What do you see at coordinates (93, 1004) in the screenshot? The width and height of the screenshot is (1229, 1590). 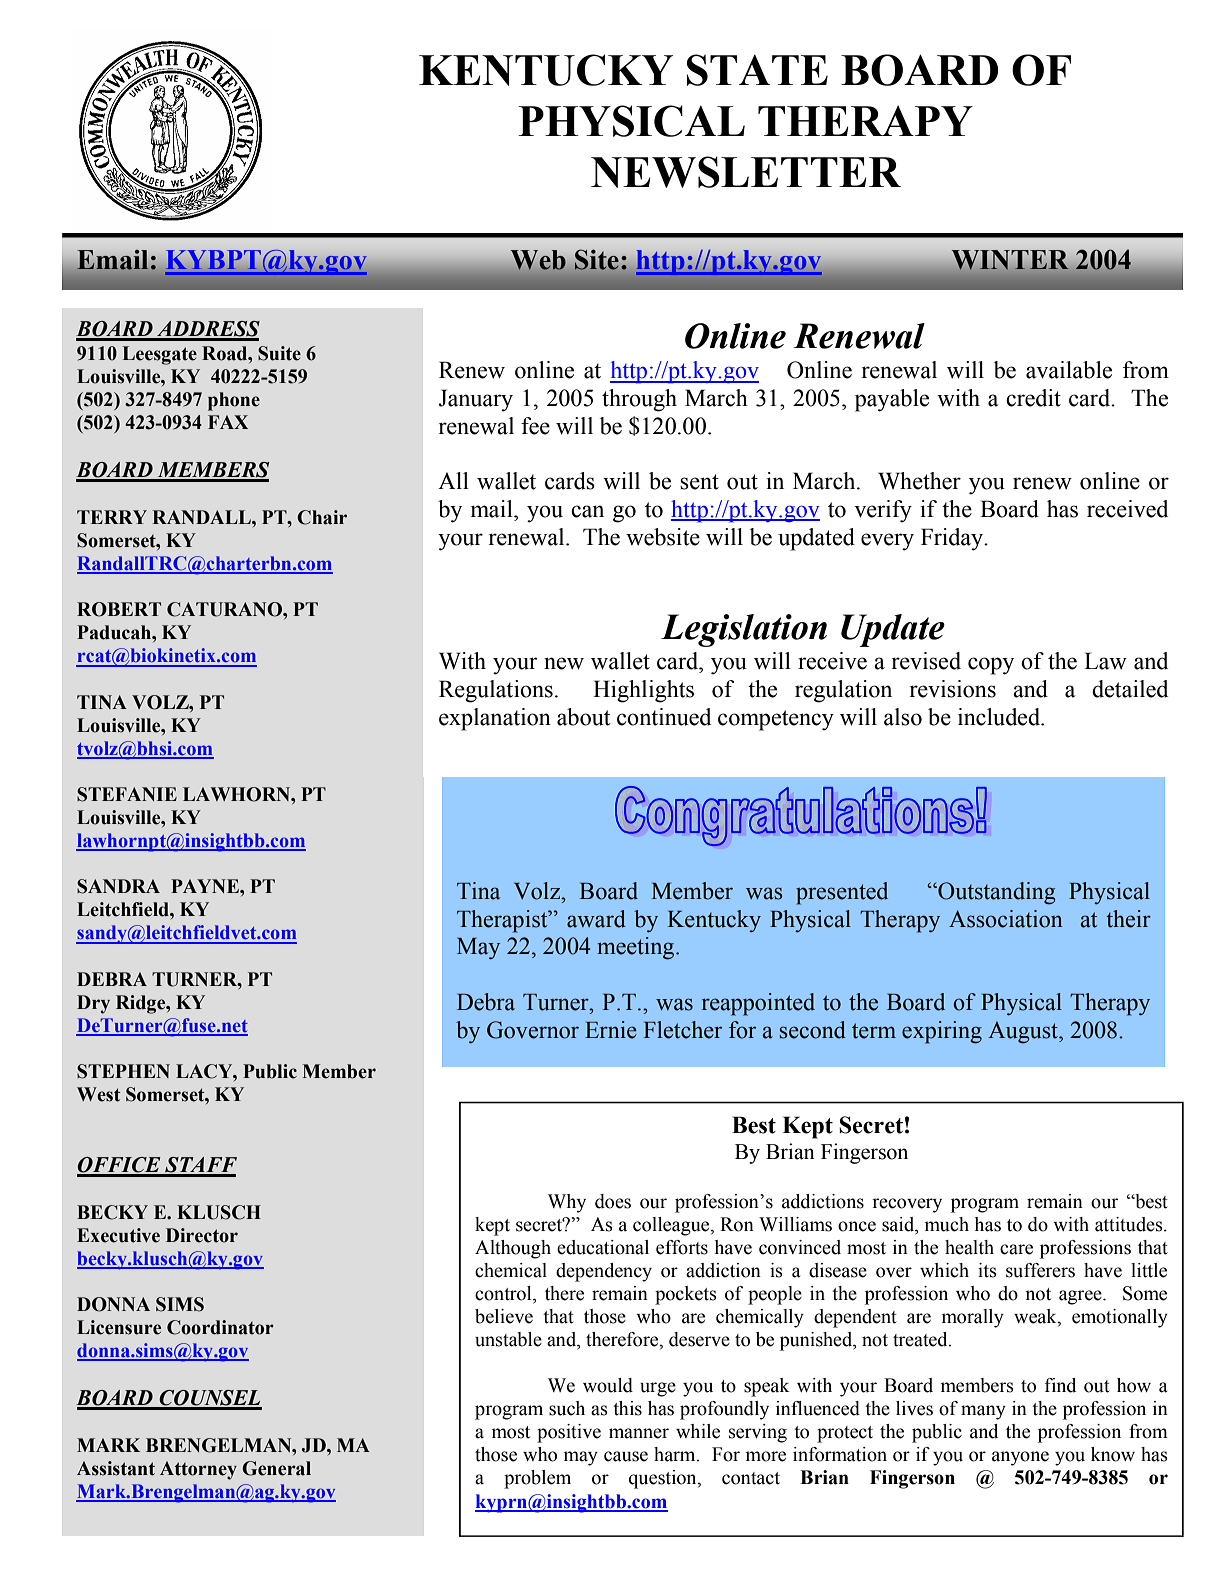 I see `Dry` at bounding box center [93, 1004].
